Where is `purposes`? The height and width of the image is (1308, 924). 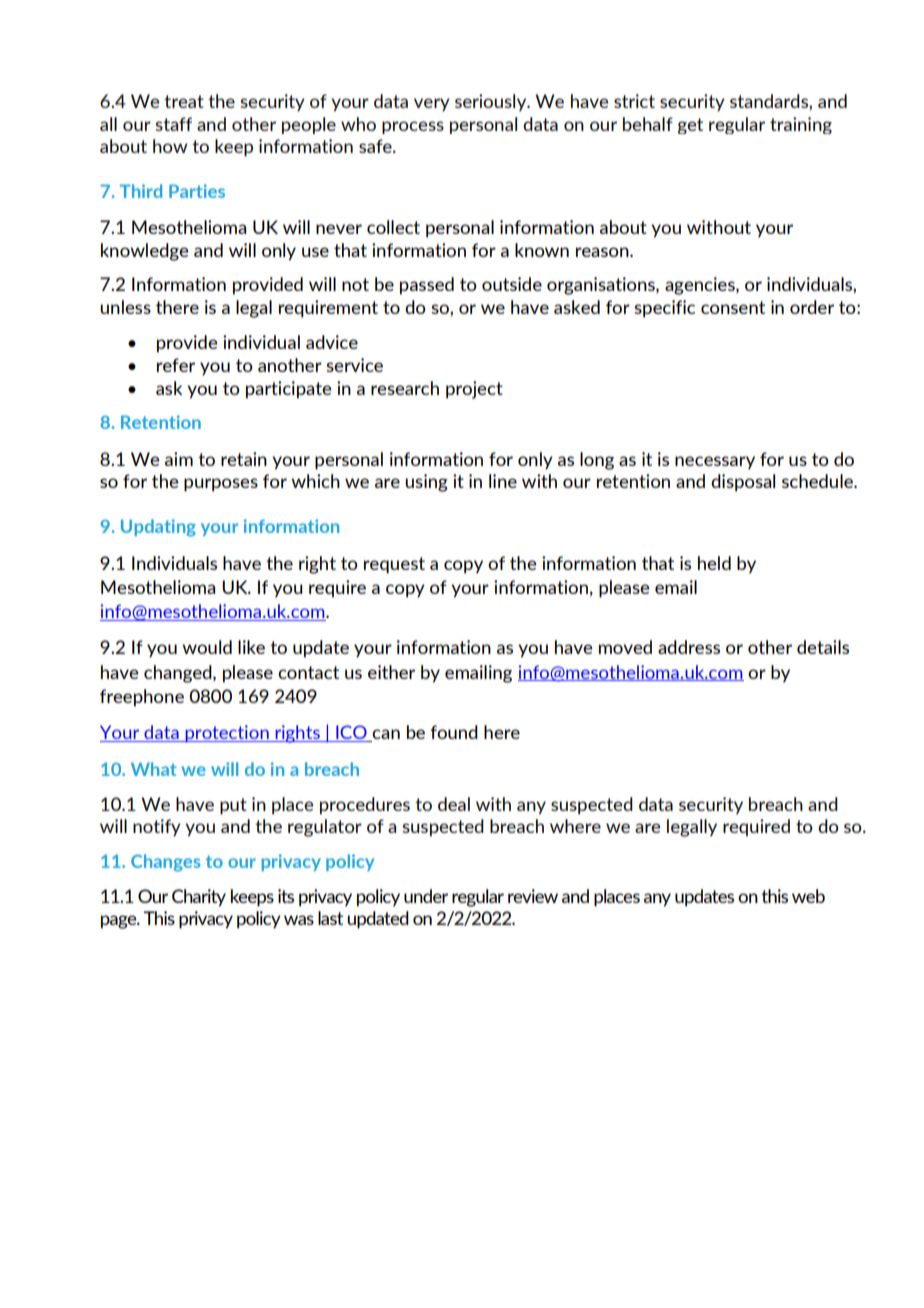 purposes is located at coordinates (221, 485).
